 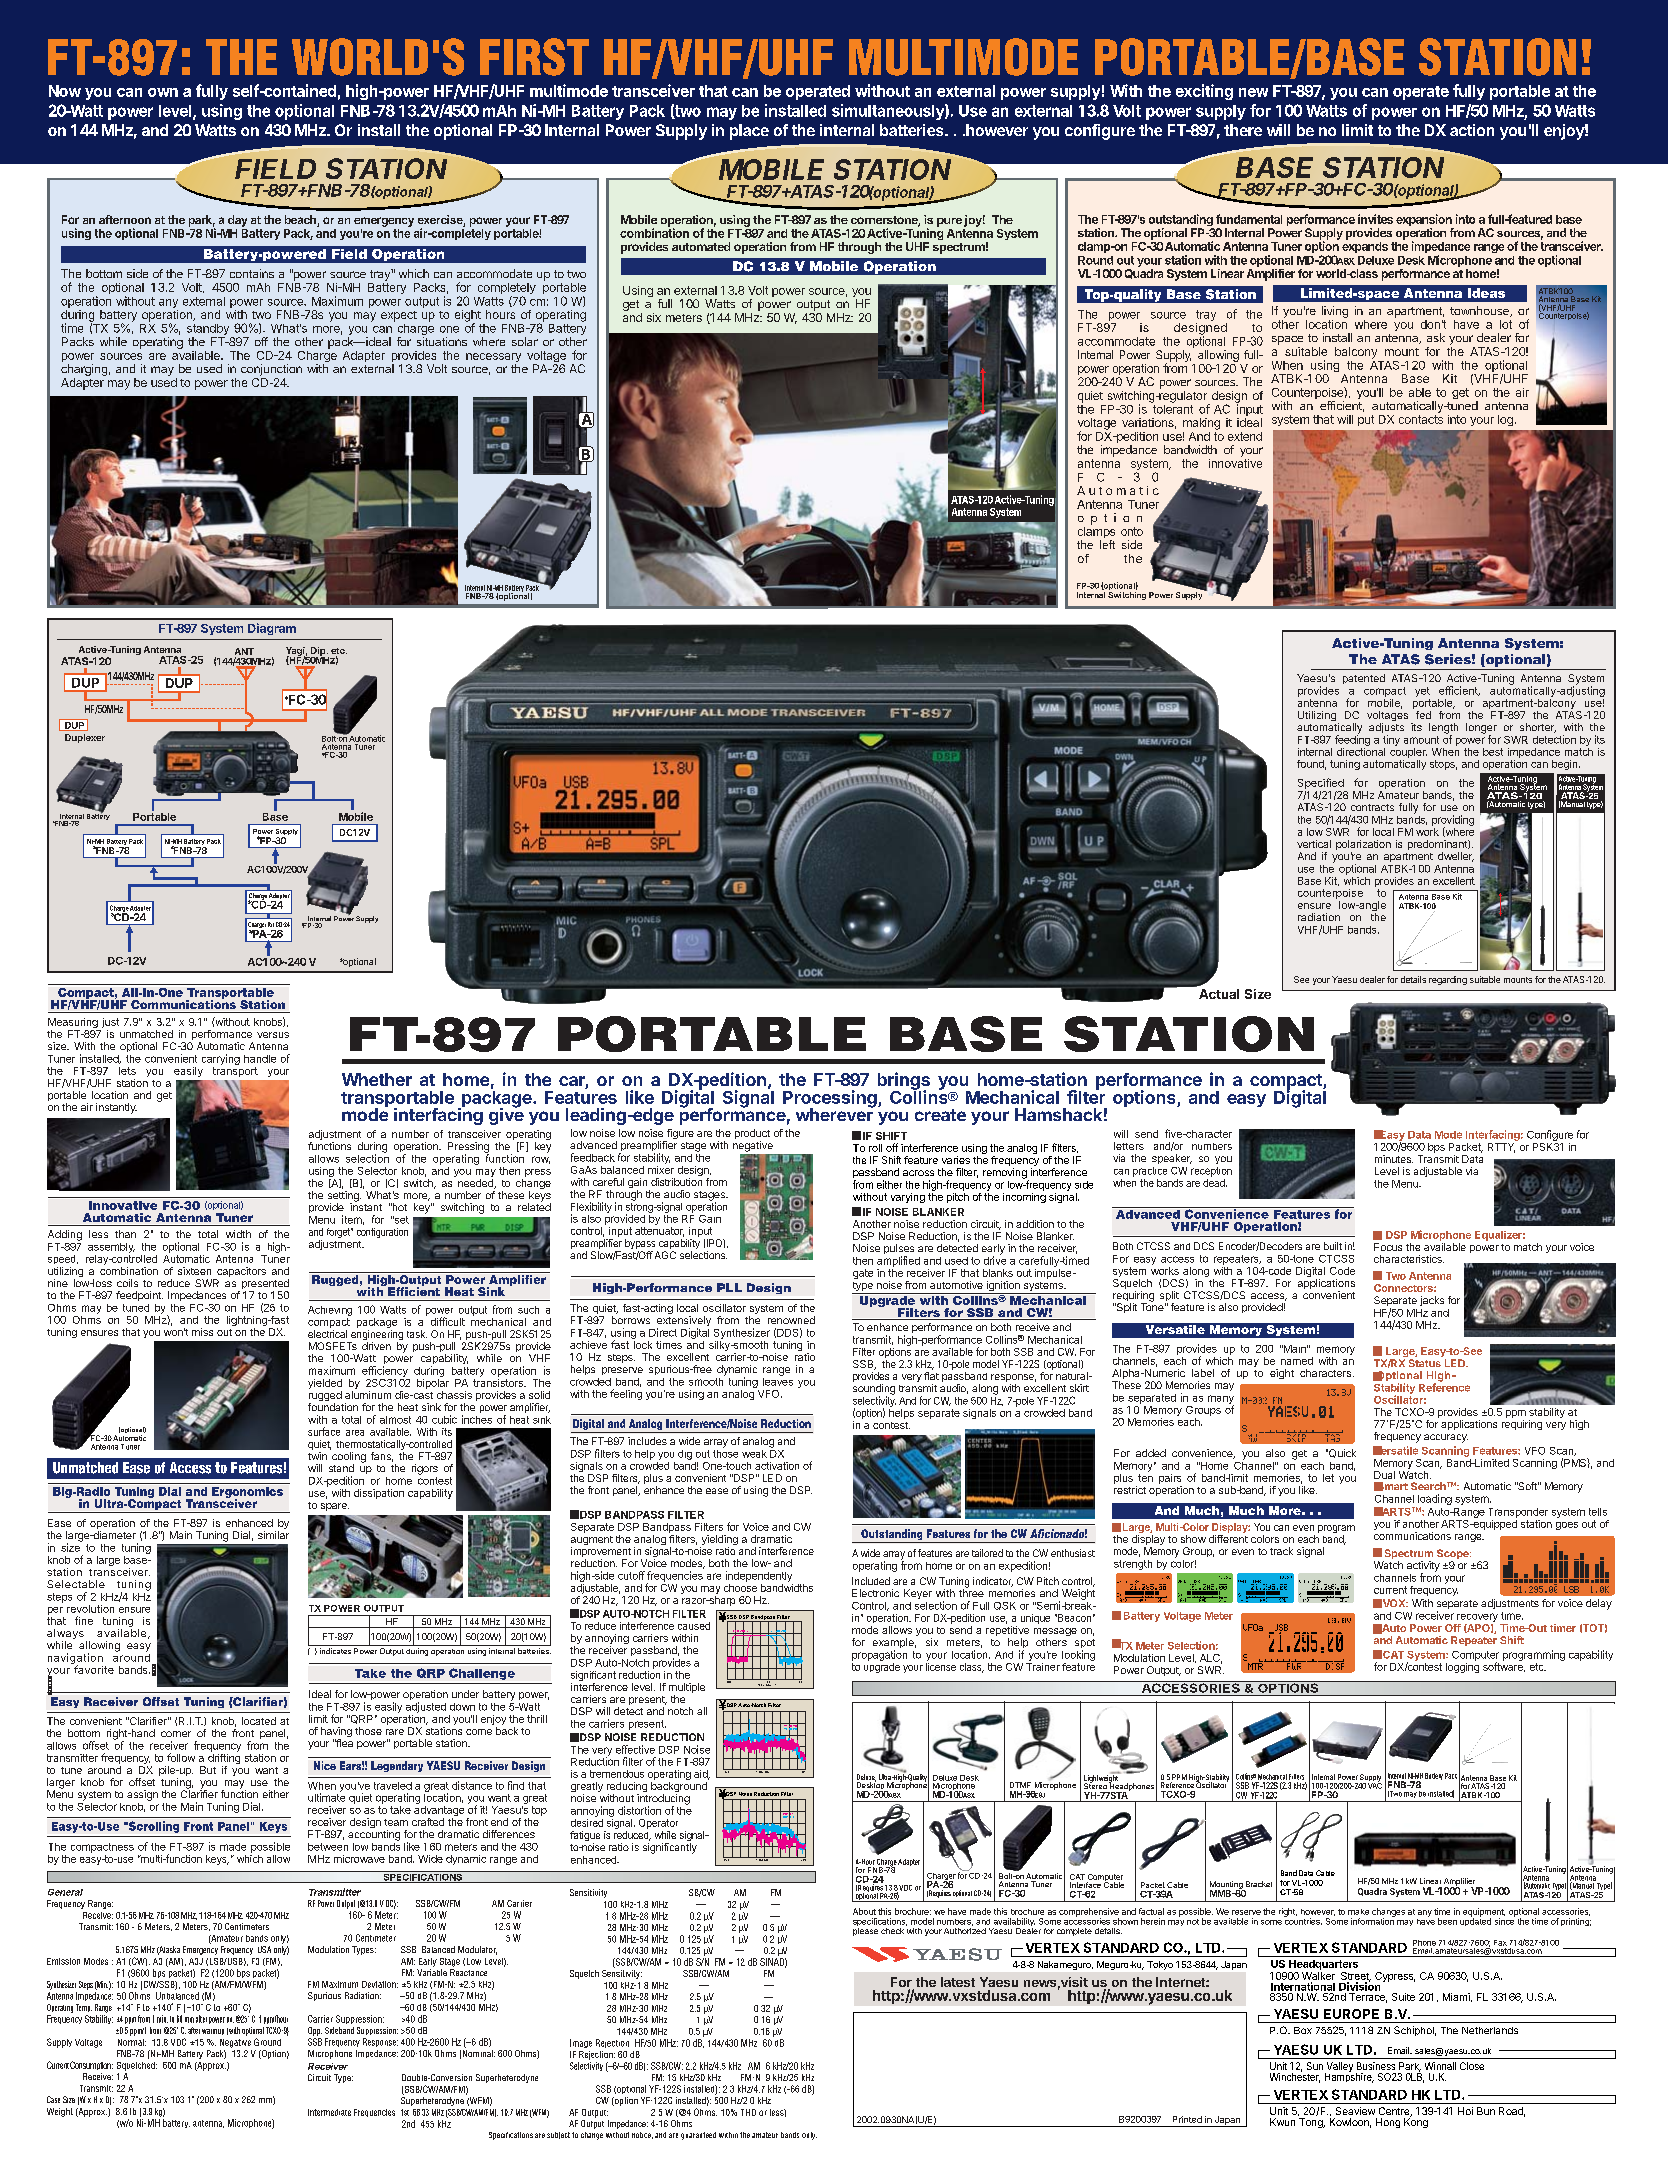 What do you see at coordinates (863, 1274) in the screenshot?
I see `gate` at bounding box center [863, 1274].
